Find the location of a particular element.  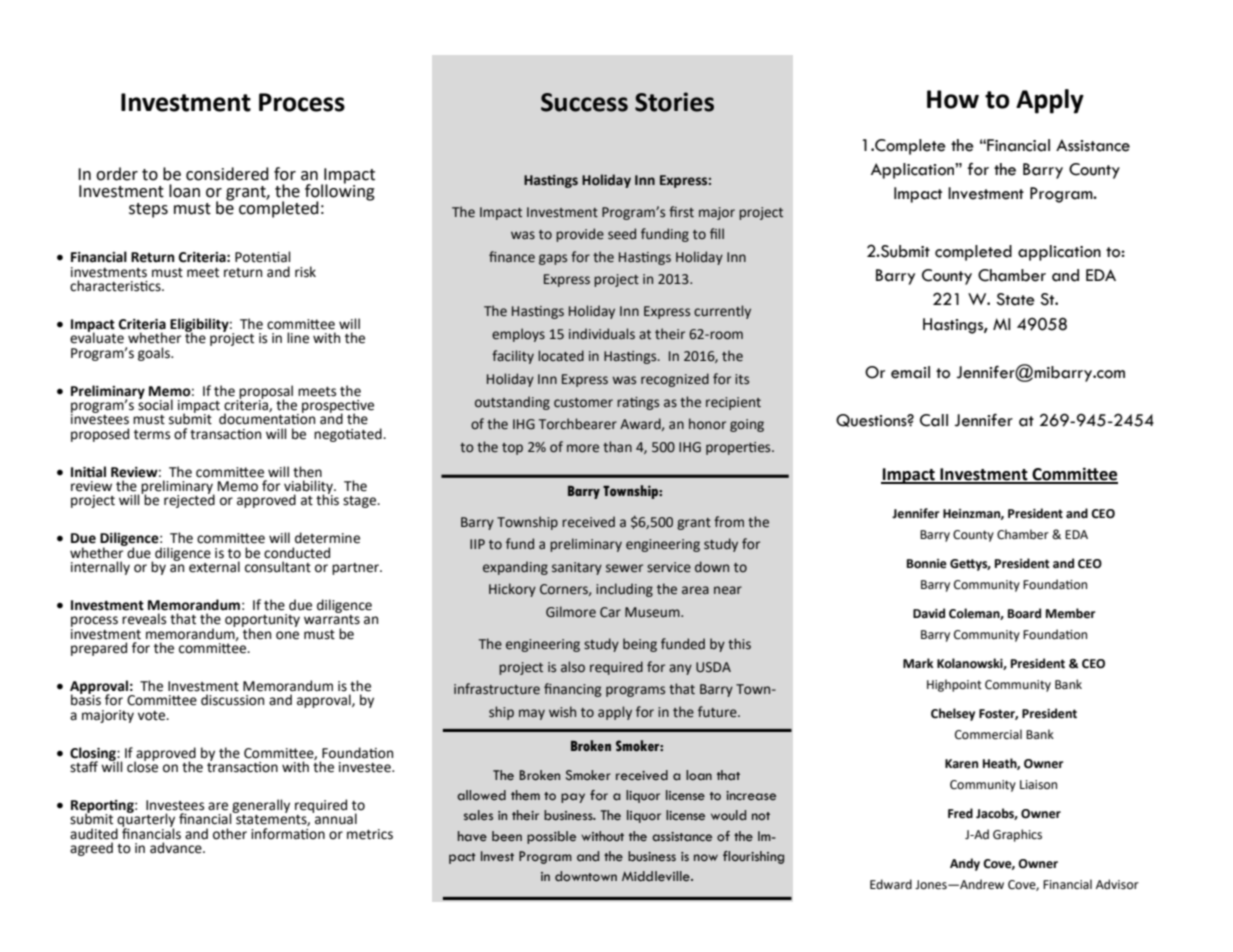

considered is located at coordinates (227, 174).
